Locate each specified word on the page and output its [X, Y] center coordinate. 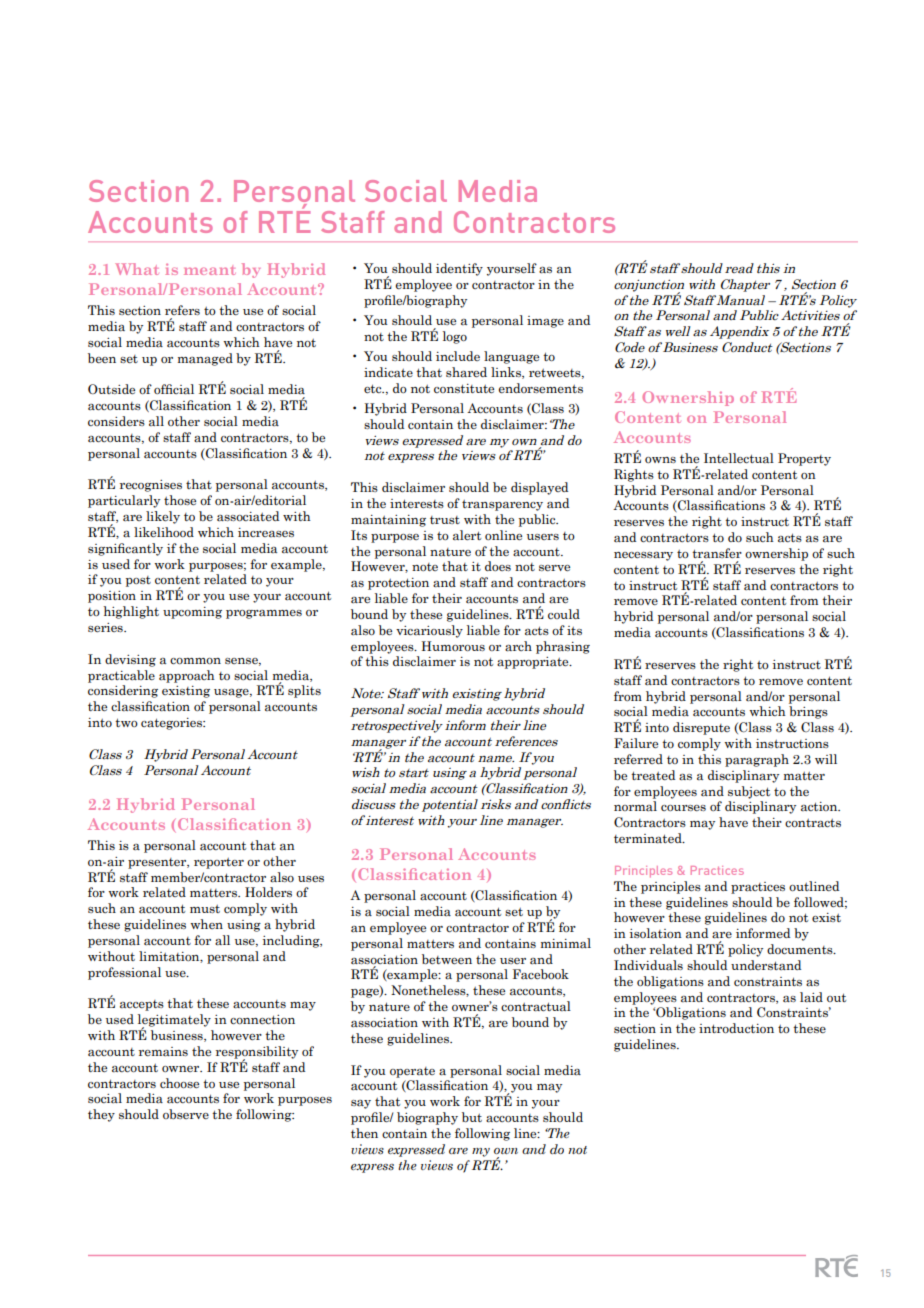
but [472, 1117]
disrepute [701, 728]
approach [187, 676]
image [545, 322]
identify [459, 269]
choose [179, 1083]
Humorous [453, 646]
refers [182, 310]
